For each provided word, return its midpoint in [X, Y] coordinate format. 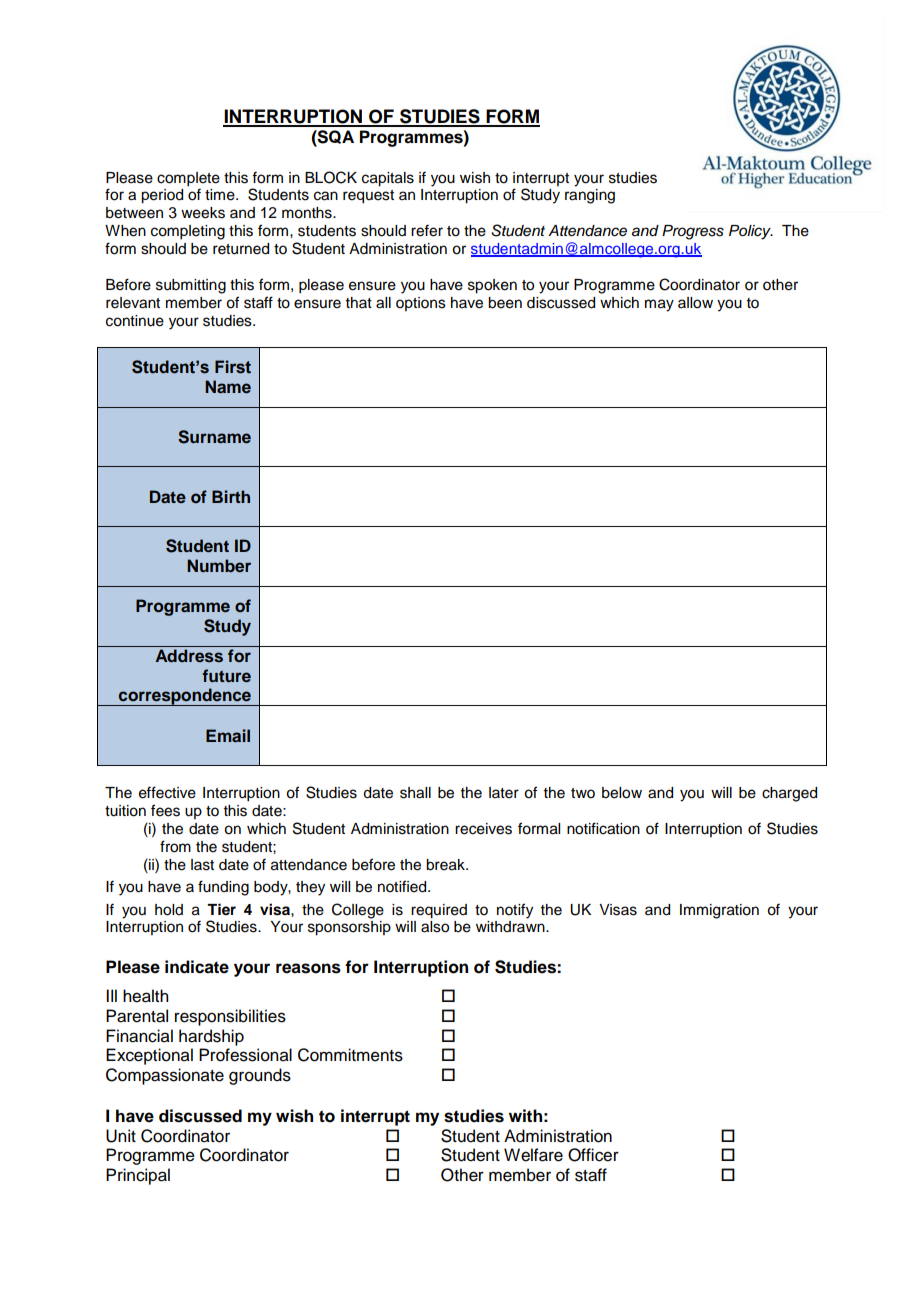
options [421, 304]
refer [427, 230]
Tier [221, 909]
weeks [203, 213]
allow [695, 303]
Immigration [719, 911]
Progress [693, 232]
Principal [138, 1176]
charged [789, 794]
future [226, 675]
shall [415, 793]
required [439, 911]
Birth [231, 496]
